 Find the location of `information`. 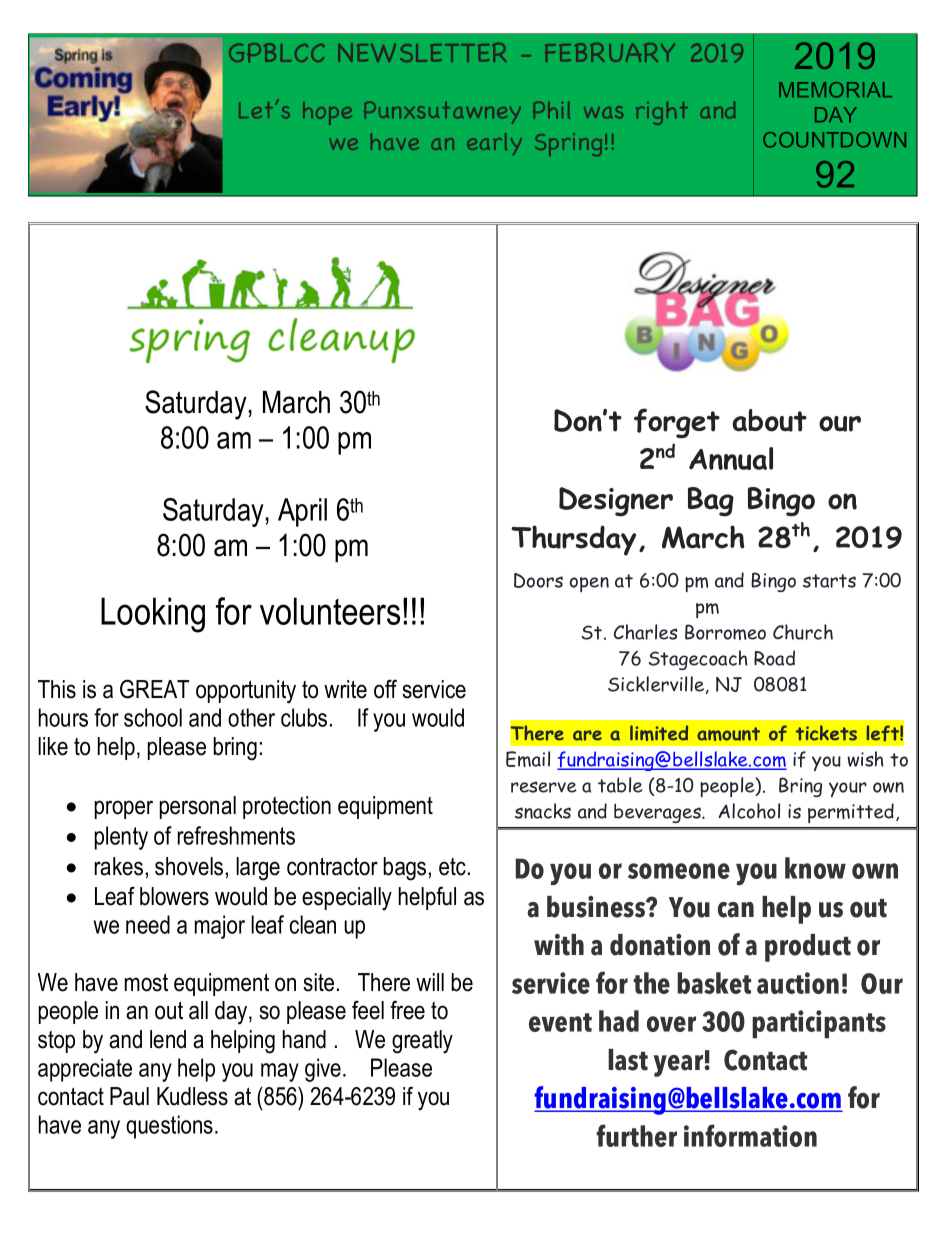

information is located at coordinates (750, 1135).
